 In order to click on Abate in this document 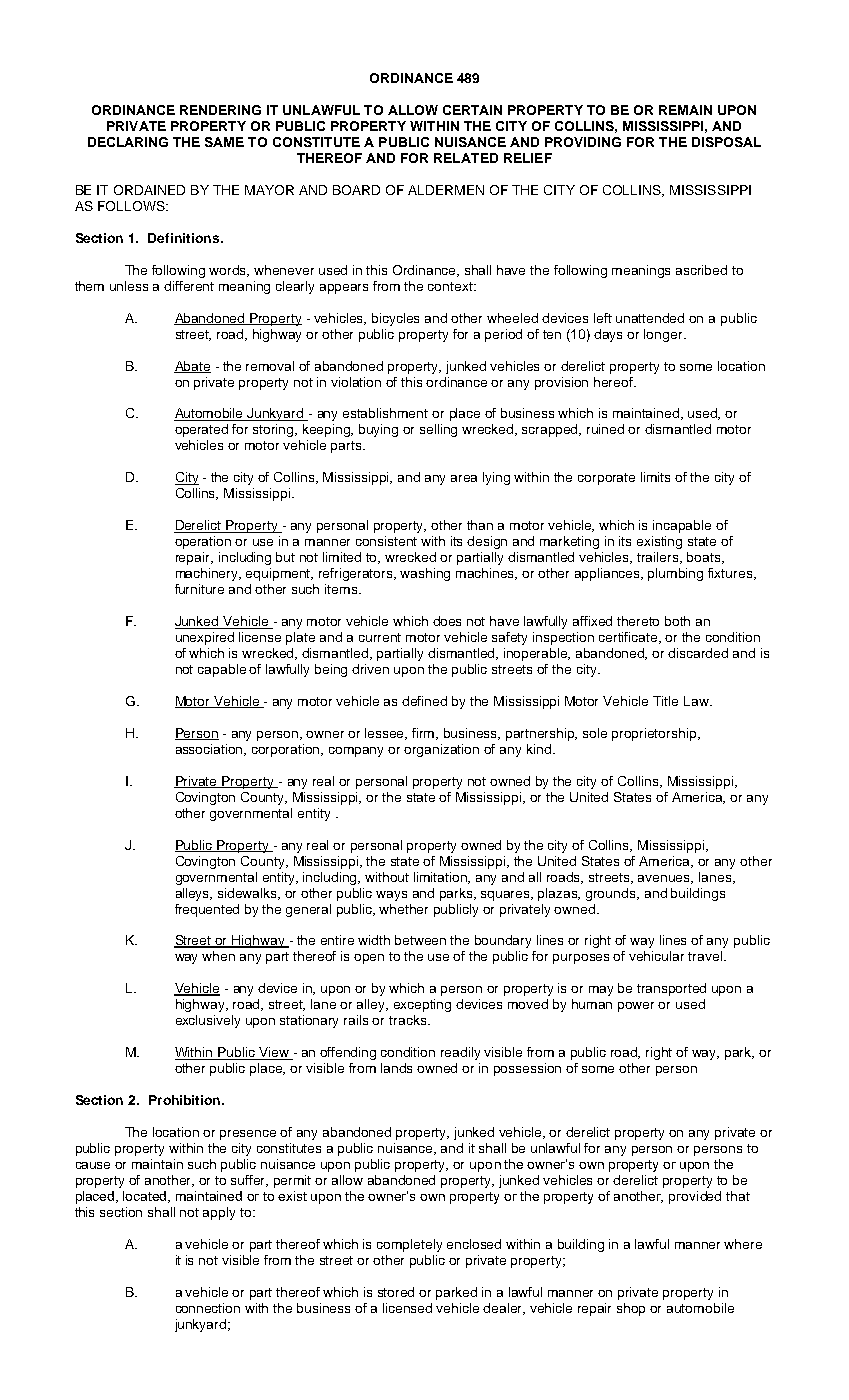, I will do `click(192, 367)`.
